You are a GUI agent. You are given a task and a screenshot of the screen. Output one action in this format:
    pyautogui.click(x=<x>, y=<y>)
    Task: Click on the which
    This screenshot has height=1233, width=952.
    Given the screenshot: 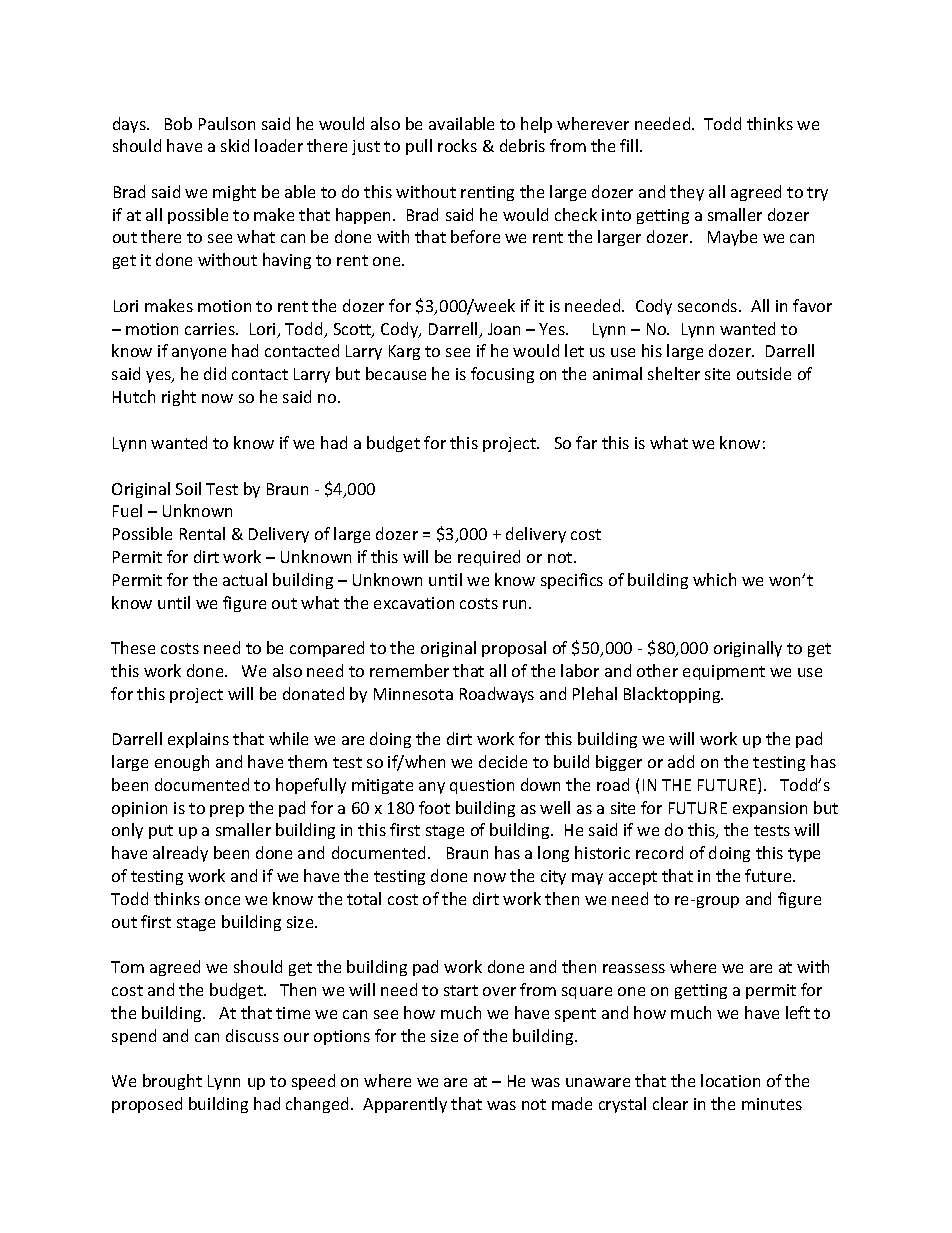 What is the action you would take?
    pyautogui.click(x=714, y=579)
